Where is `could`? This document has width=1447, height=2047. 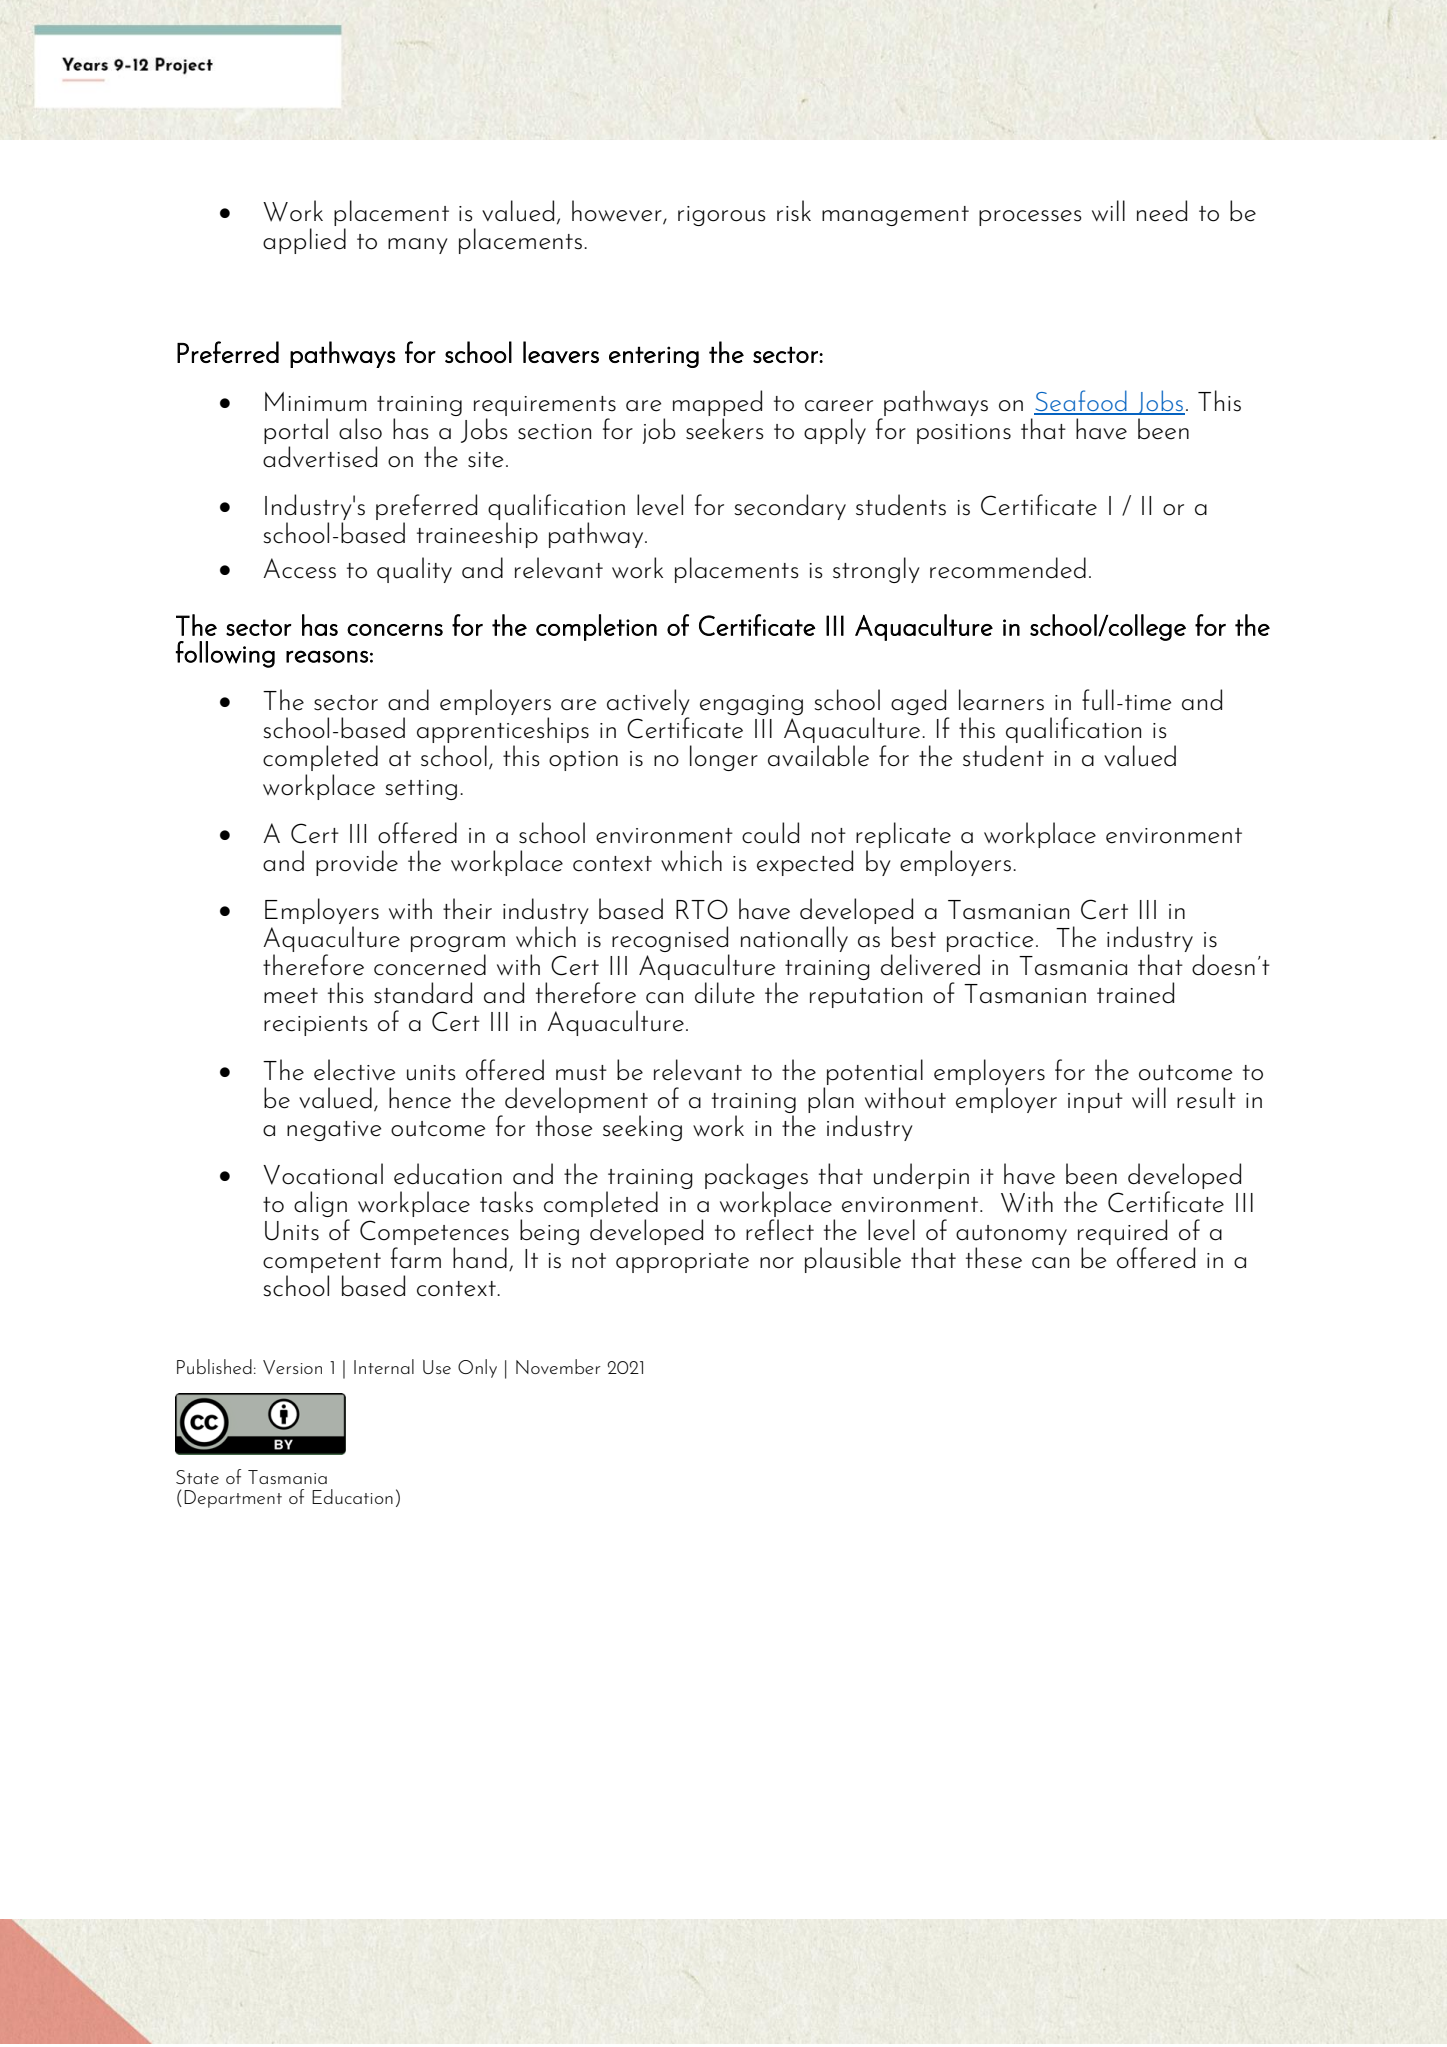 could is located at coordinates (770, 833).
